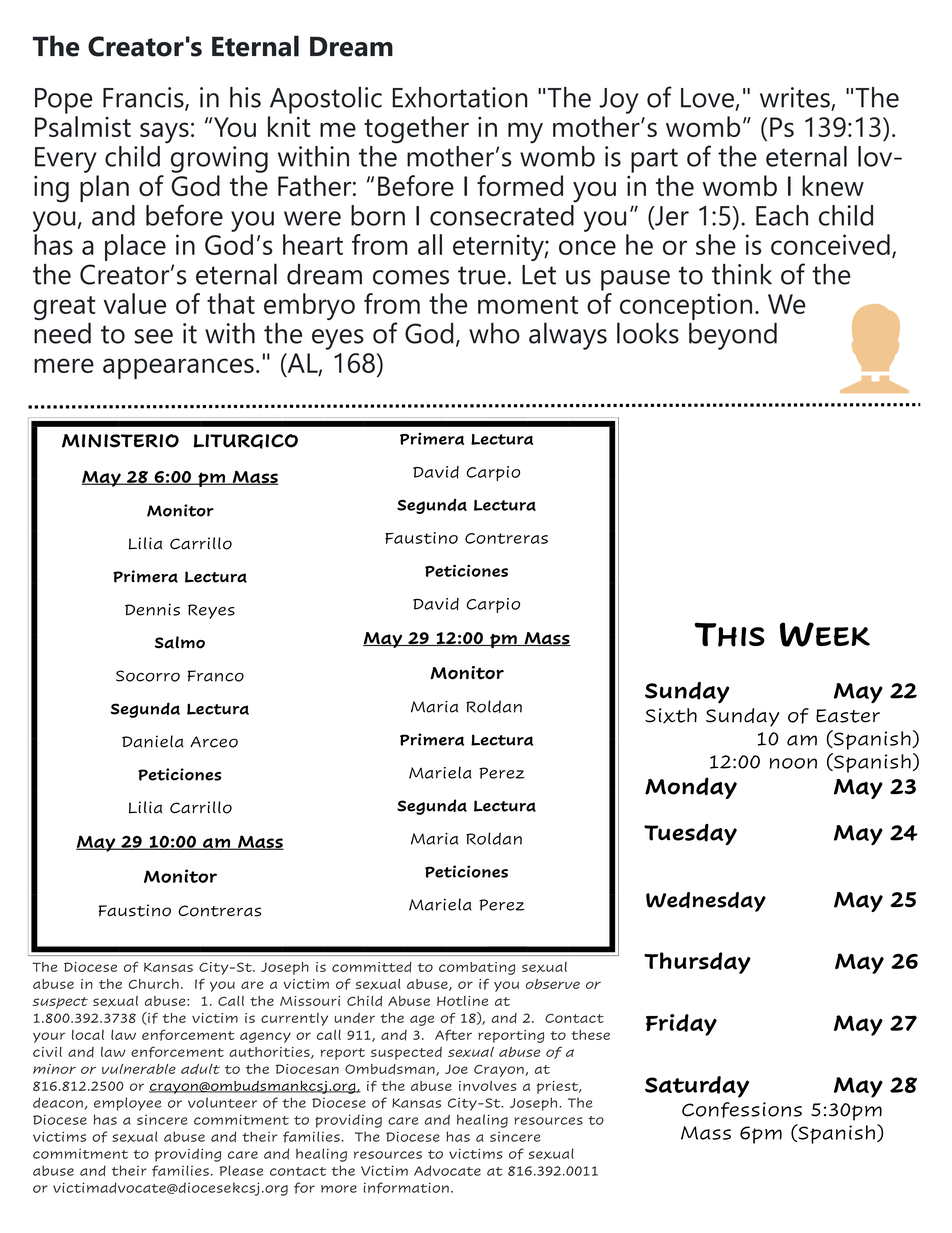 Image resolution: width=952 pixels, height=1233 pixels. Describe the element at coordinates (406, 1188) in the screenshot. I see `information` at that location.
